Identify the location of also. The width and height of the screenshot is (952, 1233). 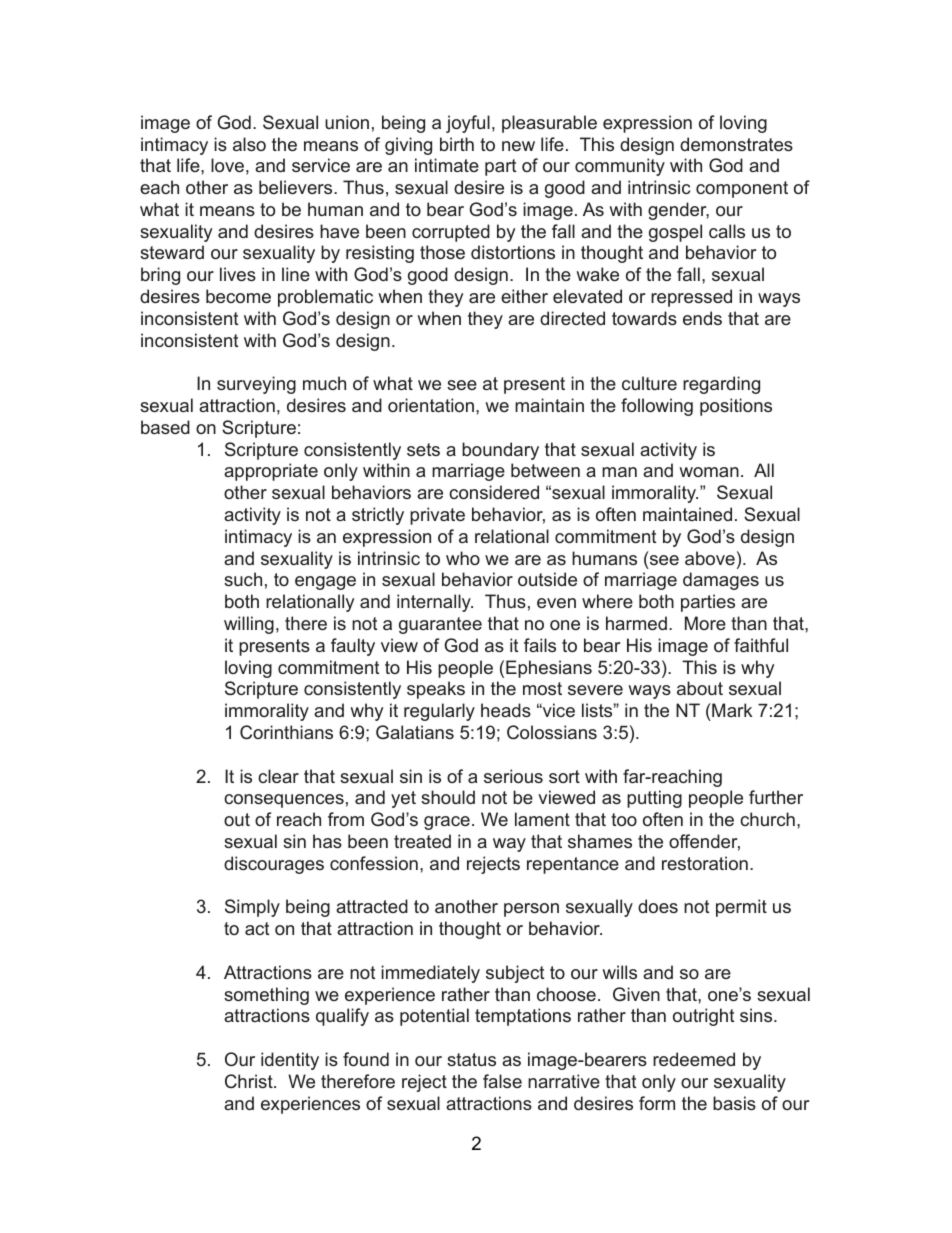
(249, 144).
